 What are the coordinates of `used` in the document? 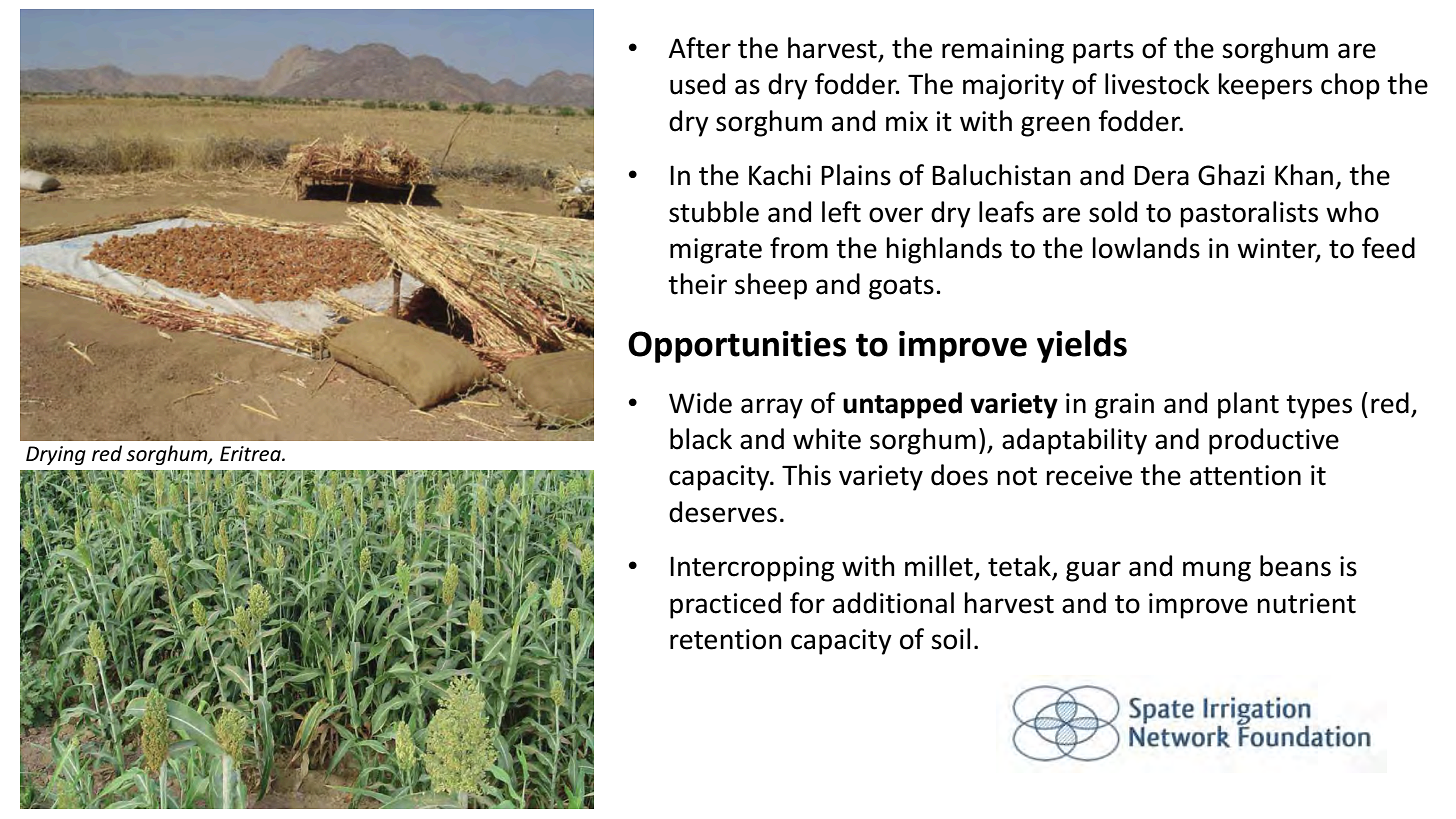 It's located at (697, 84).
